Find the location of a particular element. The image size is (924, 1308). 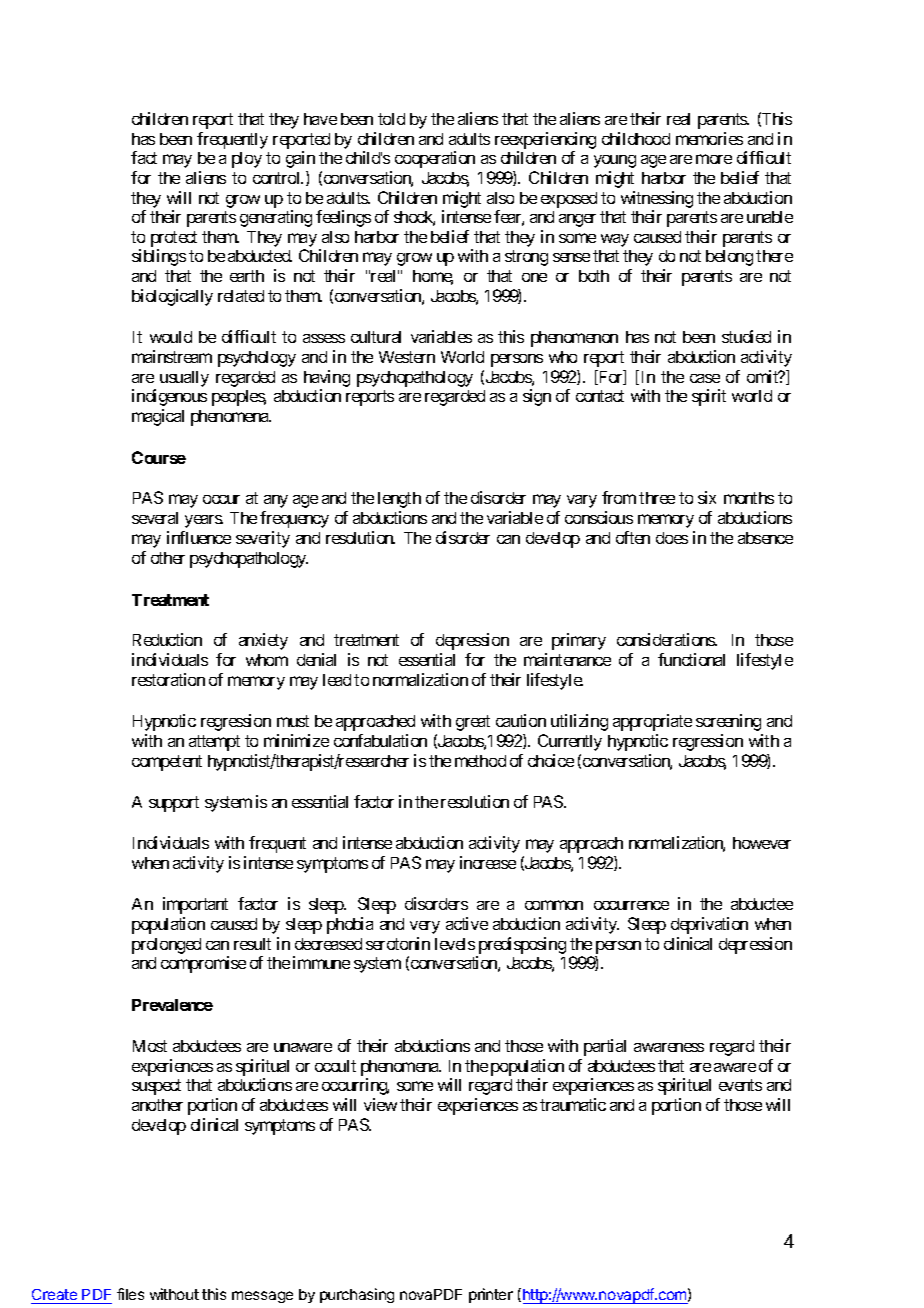

ploy is located at coordinates (247, 160).
